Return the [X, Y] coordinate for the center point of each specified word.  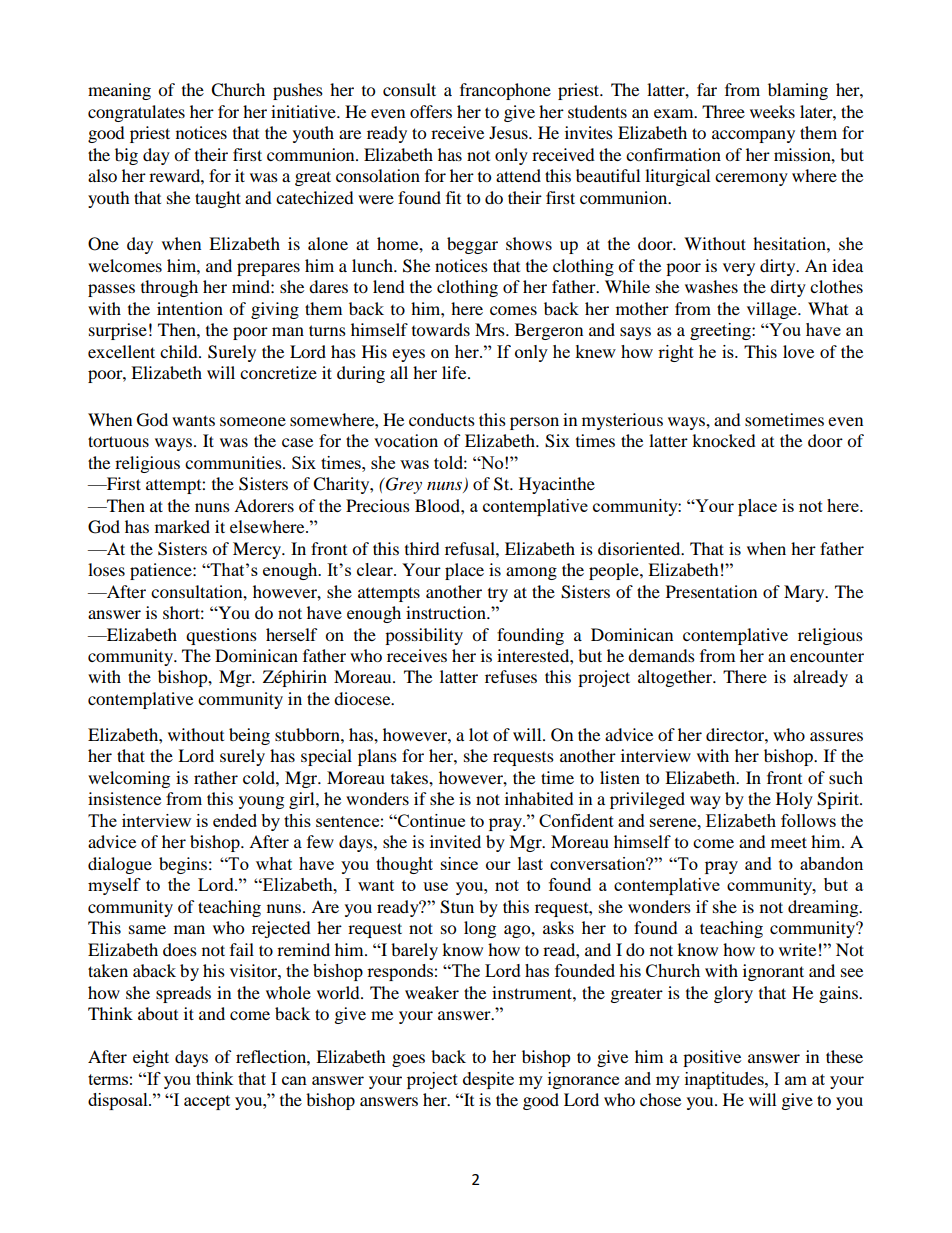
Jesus [509, 132]
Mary [805, 593]
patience [162, 571]
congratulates [136, 113]
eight [151, 1058]
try [498, 595]
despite [488, 1080]
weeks [772, 111]
